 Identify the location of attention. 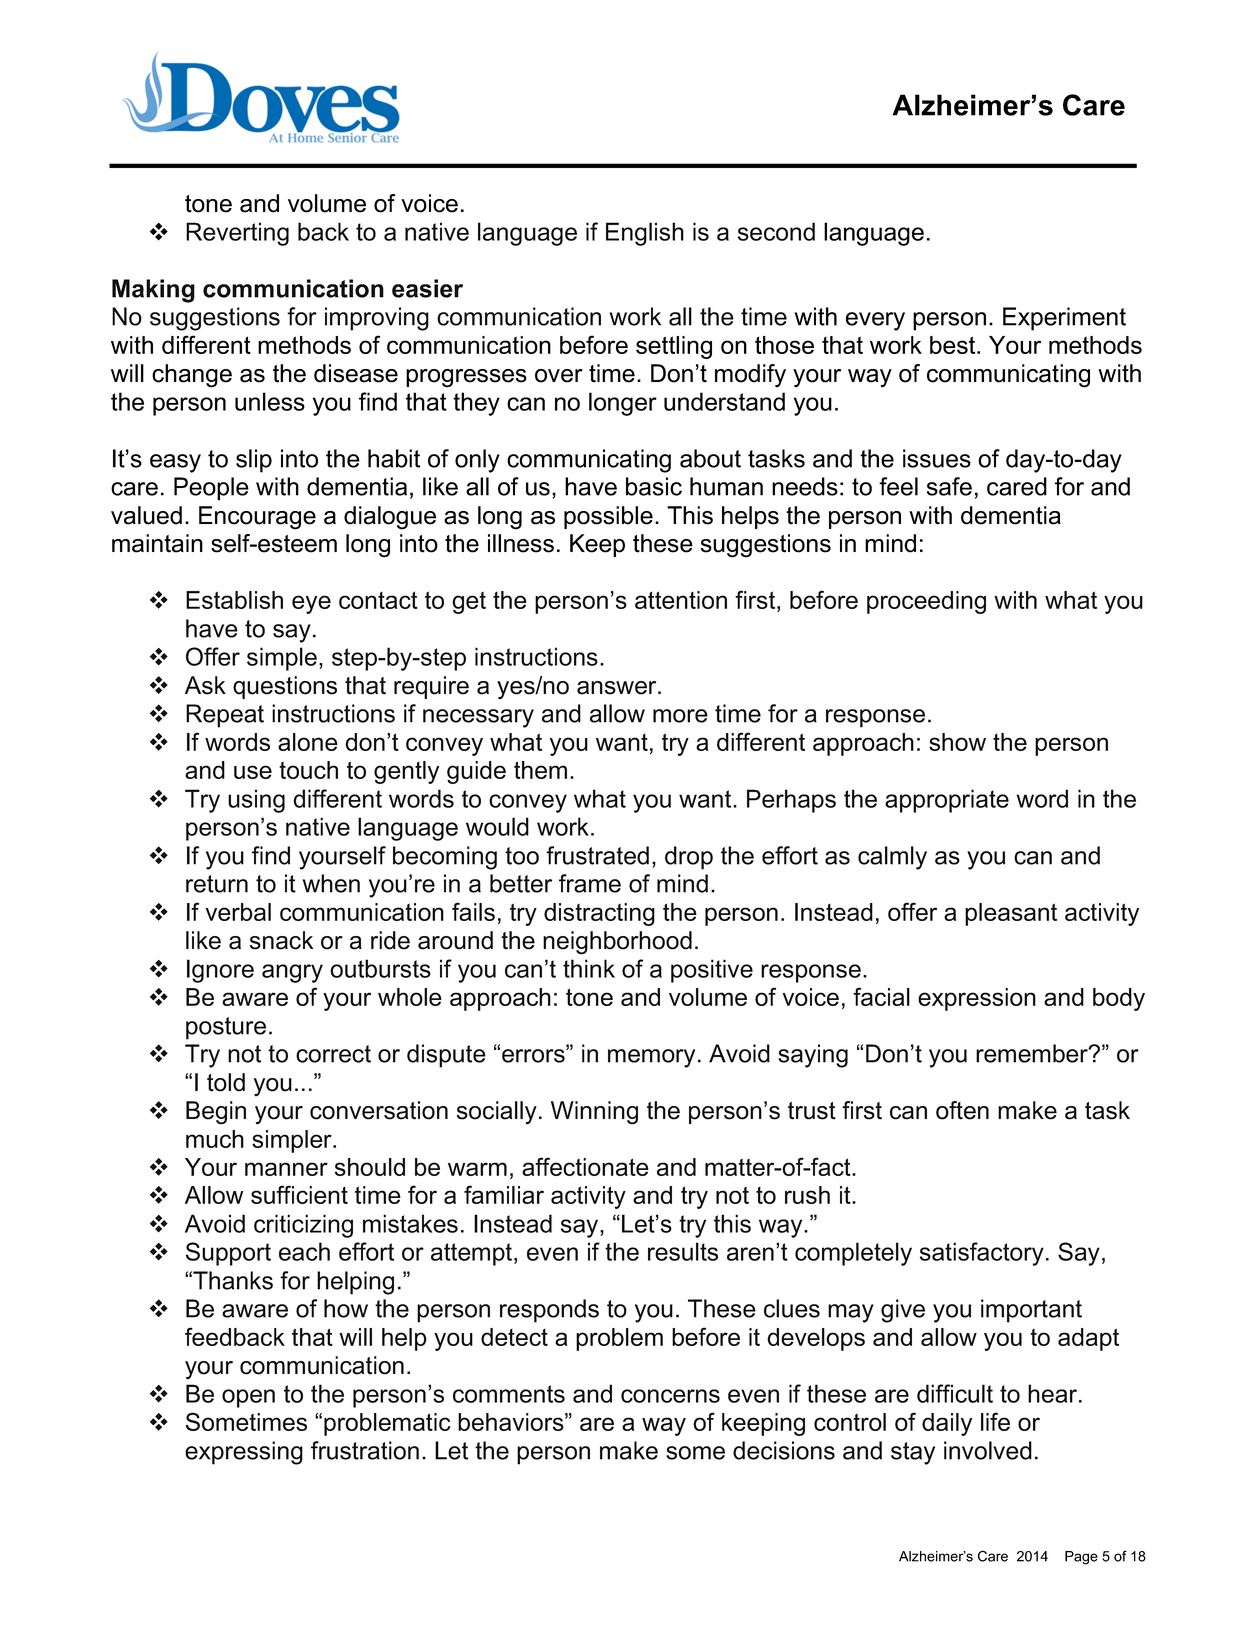
(681, 600).
